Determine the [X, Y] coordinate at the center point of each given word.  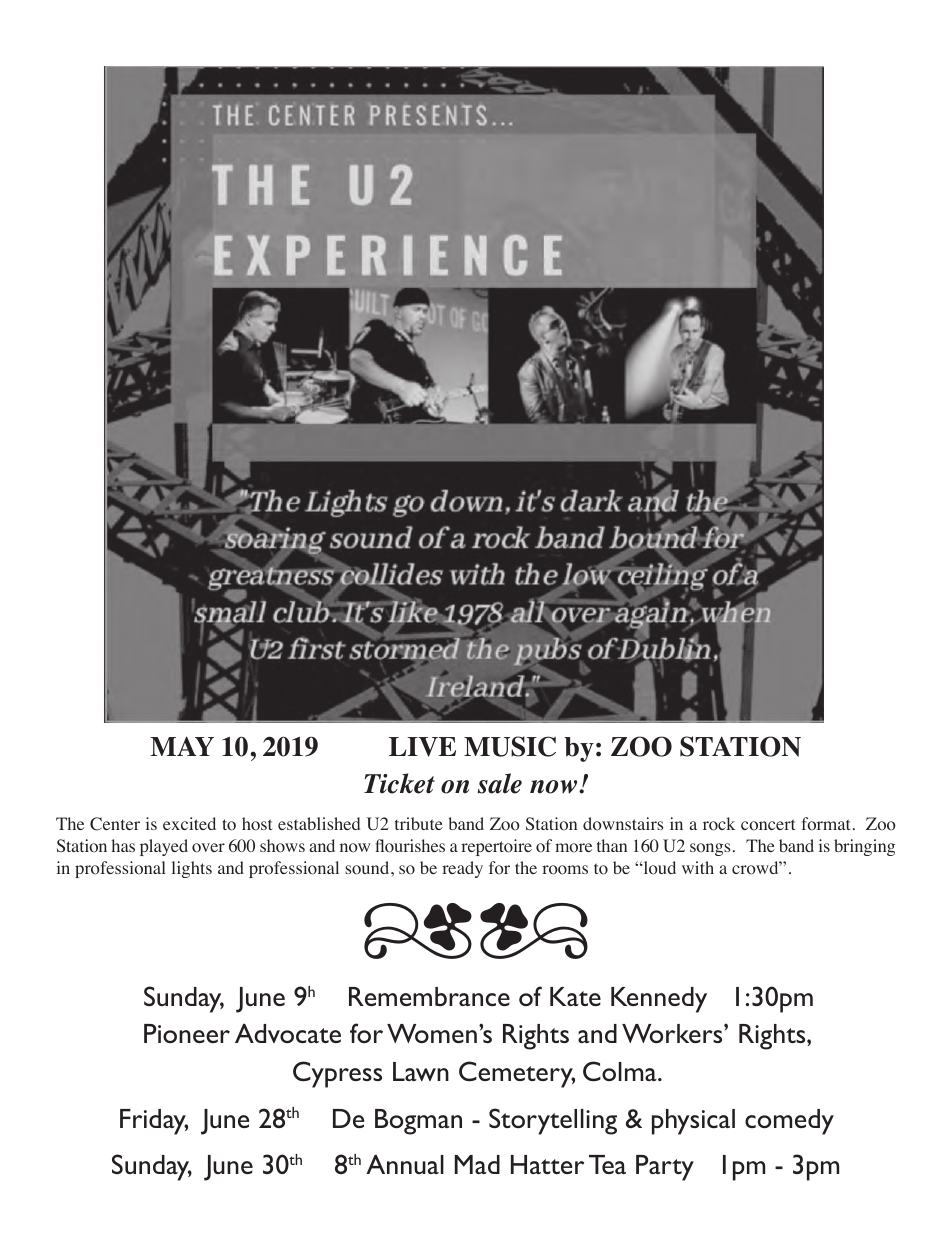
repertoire [496, 847]
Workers [673, 1033]
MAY [182, 746]
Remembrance [429, 996]
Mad [477, 1164]
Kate [575, 996]
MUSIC [510, 746]
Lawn [421, 1071]
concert [768, 825]
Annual [405, 1164]
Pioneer [187, 1033]
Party [665, 1168]
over [208, 848]
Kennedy [659, 1000]
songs [710, 849]
